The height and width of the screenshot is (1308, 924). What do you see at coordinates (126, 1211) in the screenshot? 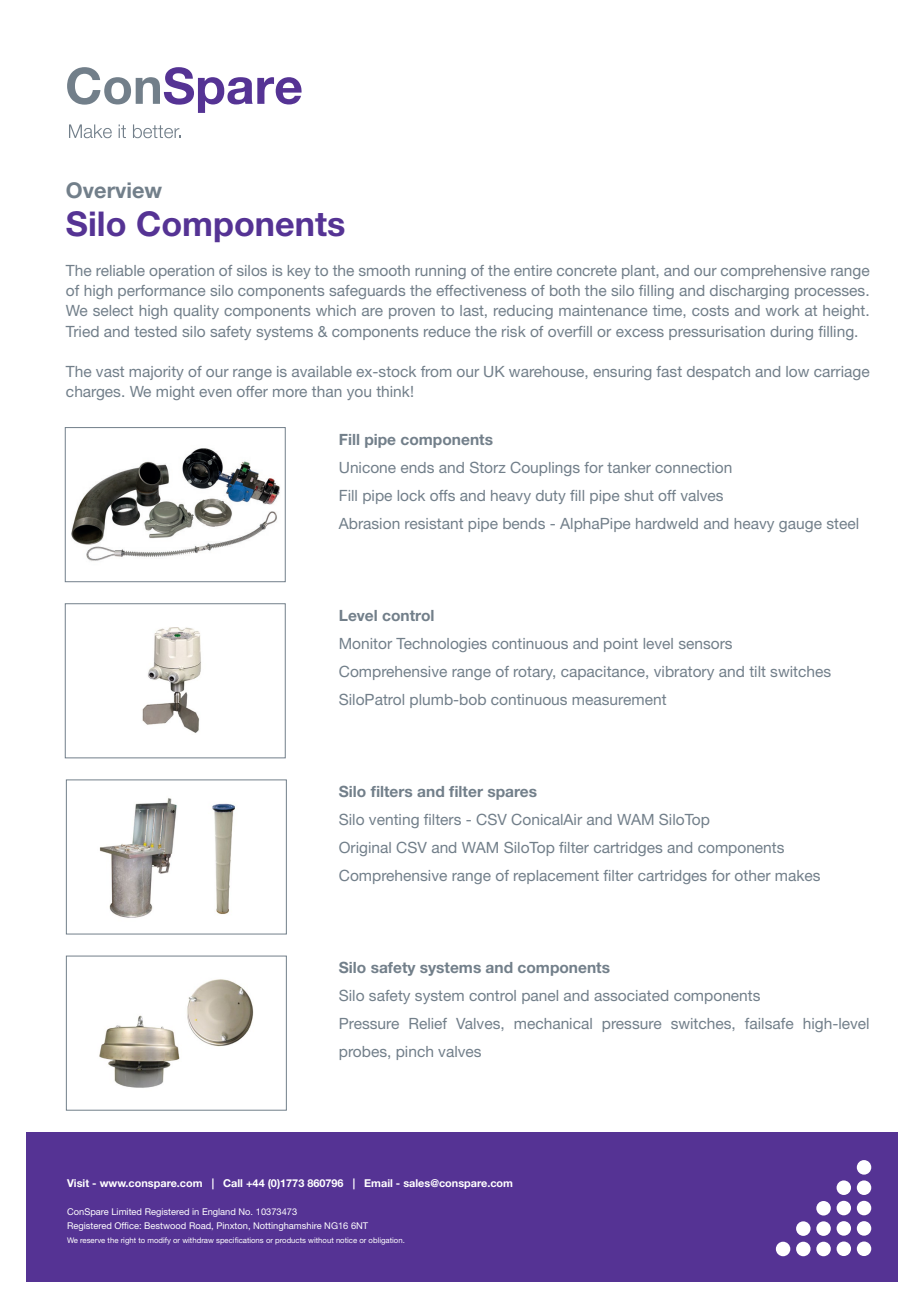
I see `Limited` at bounding box center [126, 1211].
